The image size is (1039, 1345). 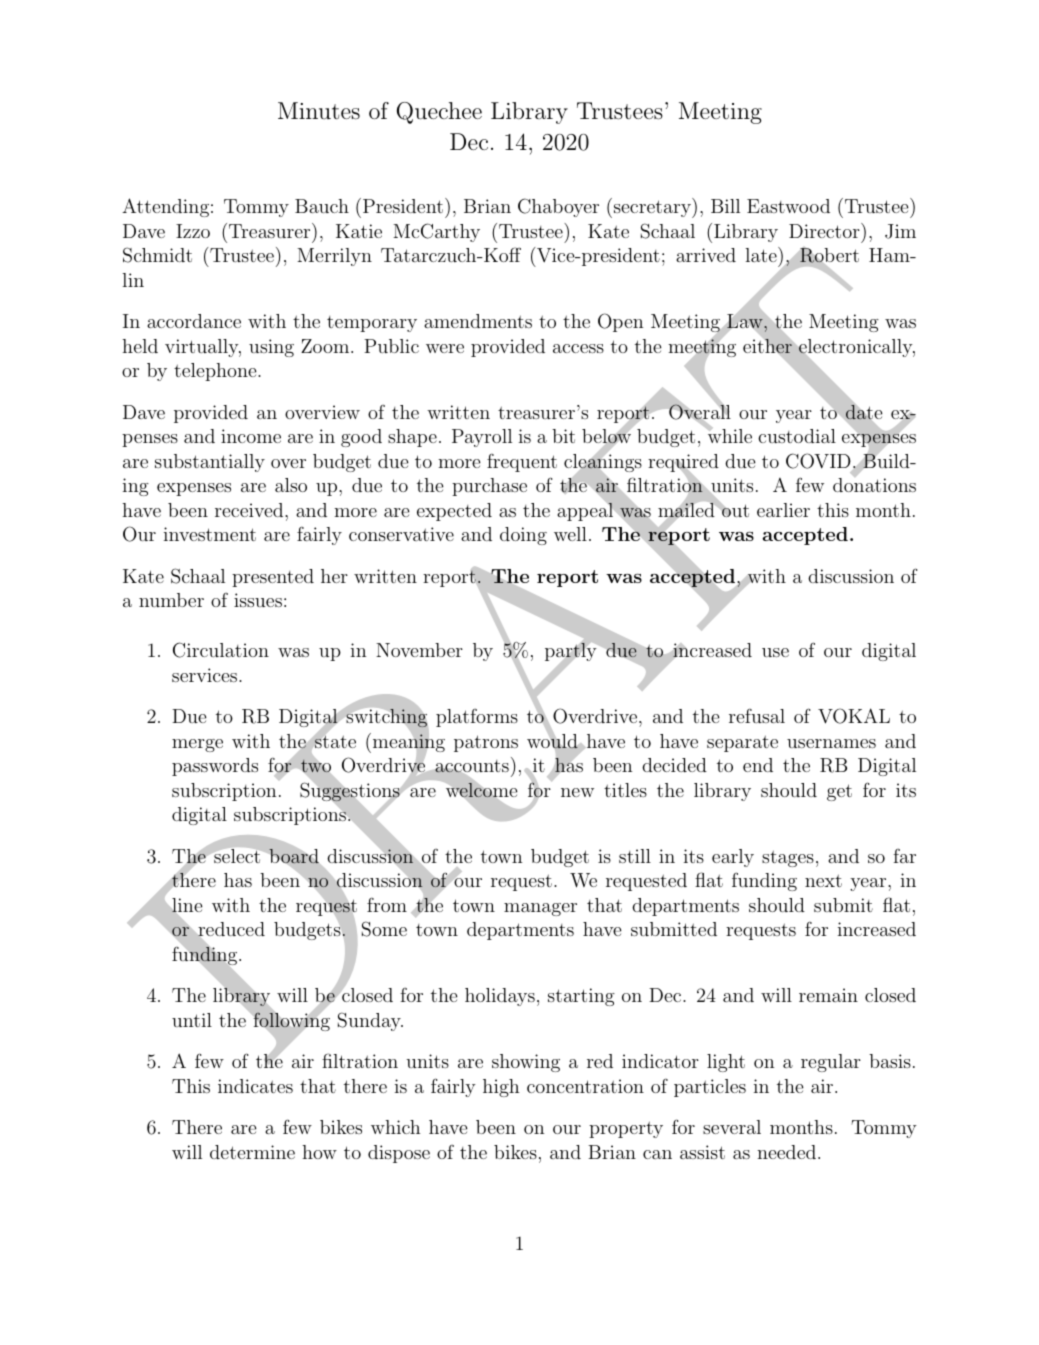 What do you see at coordinates (210, 463) in the document?
I see `substantially` at bounding box center [210, 463].
